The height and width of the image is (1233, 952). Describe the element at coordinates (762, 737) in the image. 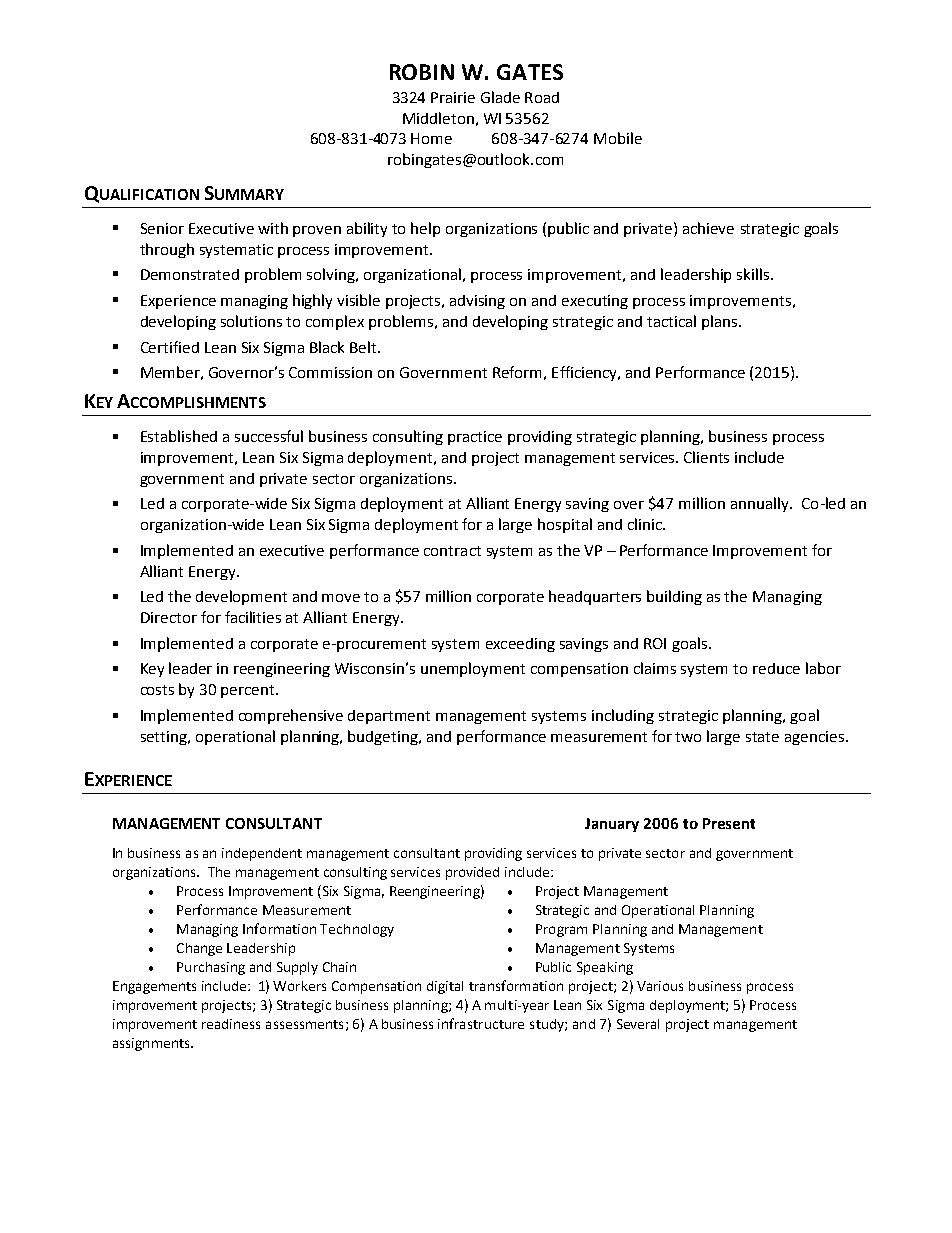

I see `state` at that location.
